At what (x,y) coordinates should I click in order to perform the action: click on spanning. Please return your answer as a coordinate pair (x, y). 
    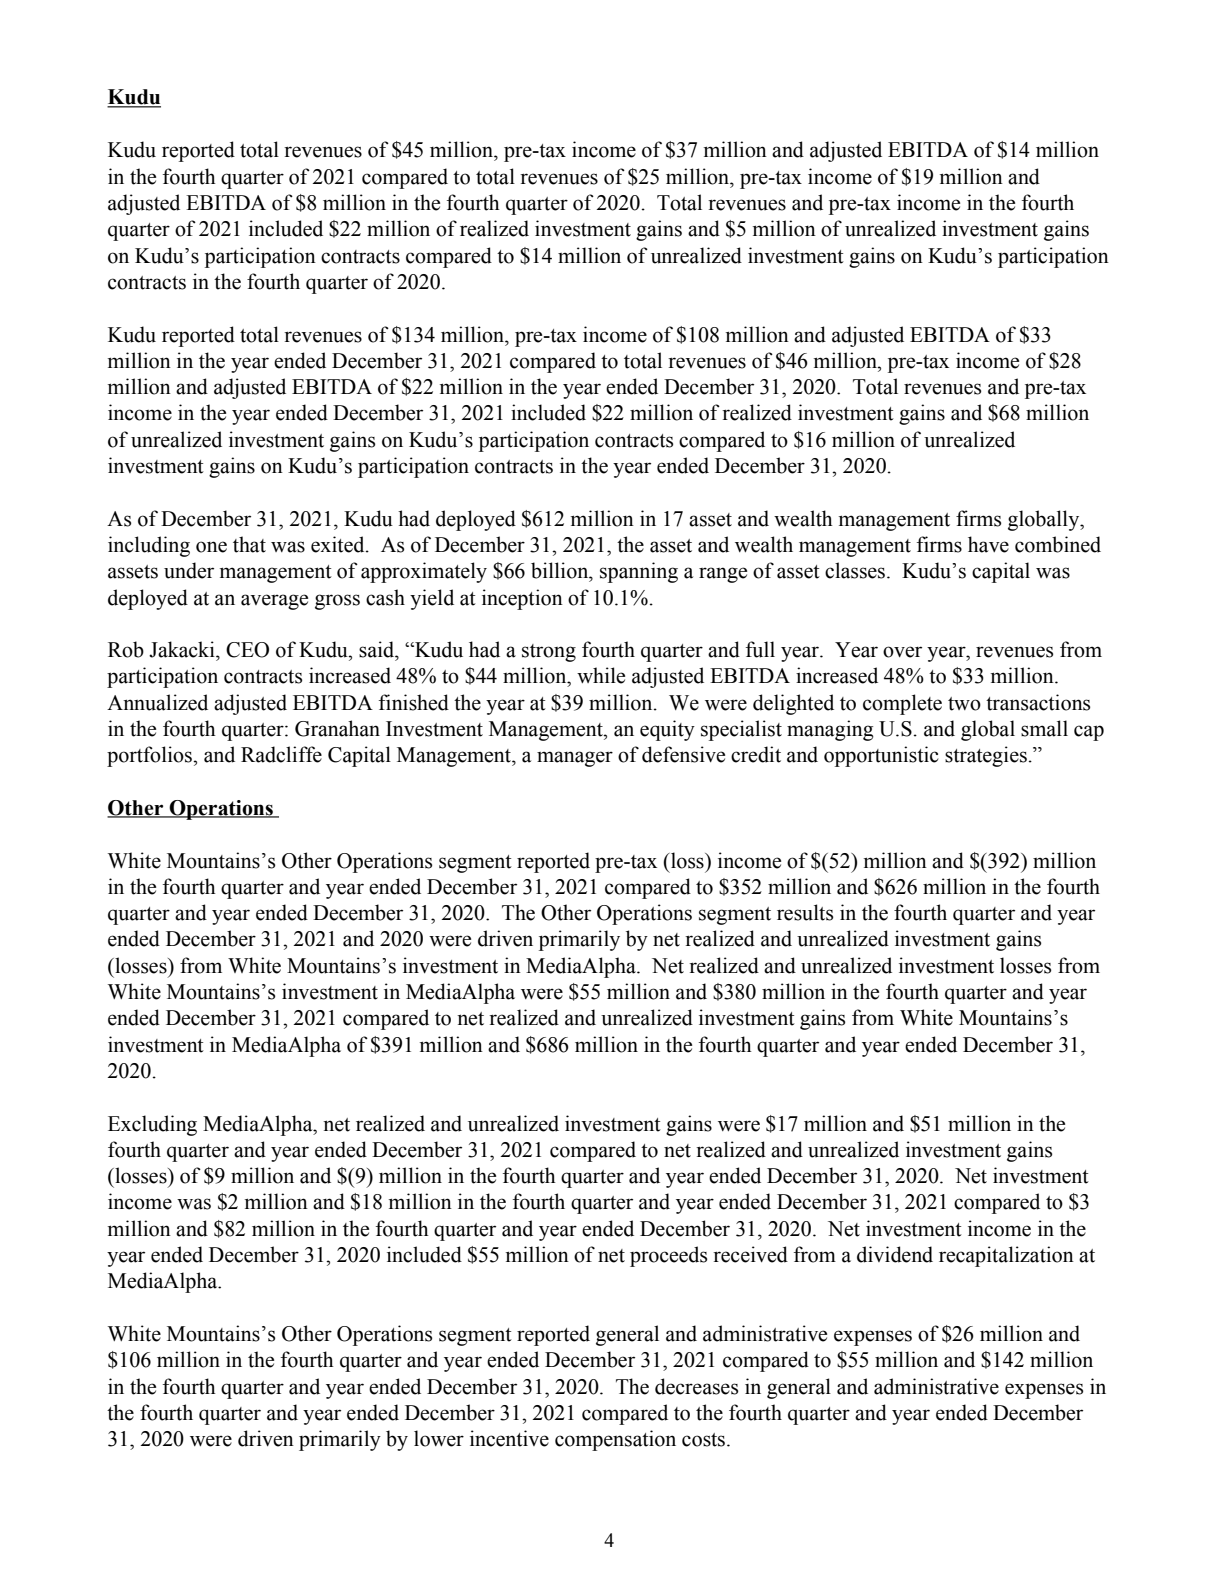
    Looking at the image, I should click on (639, 572).
